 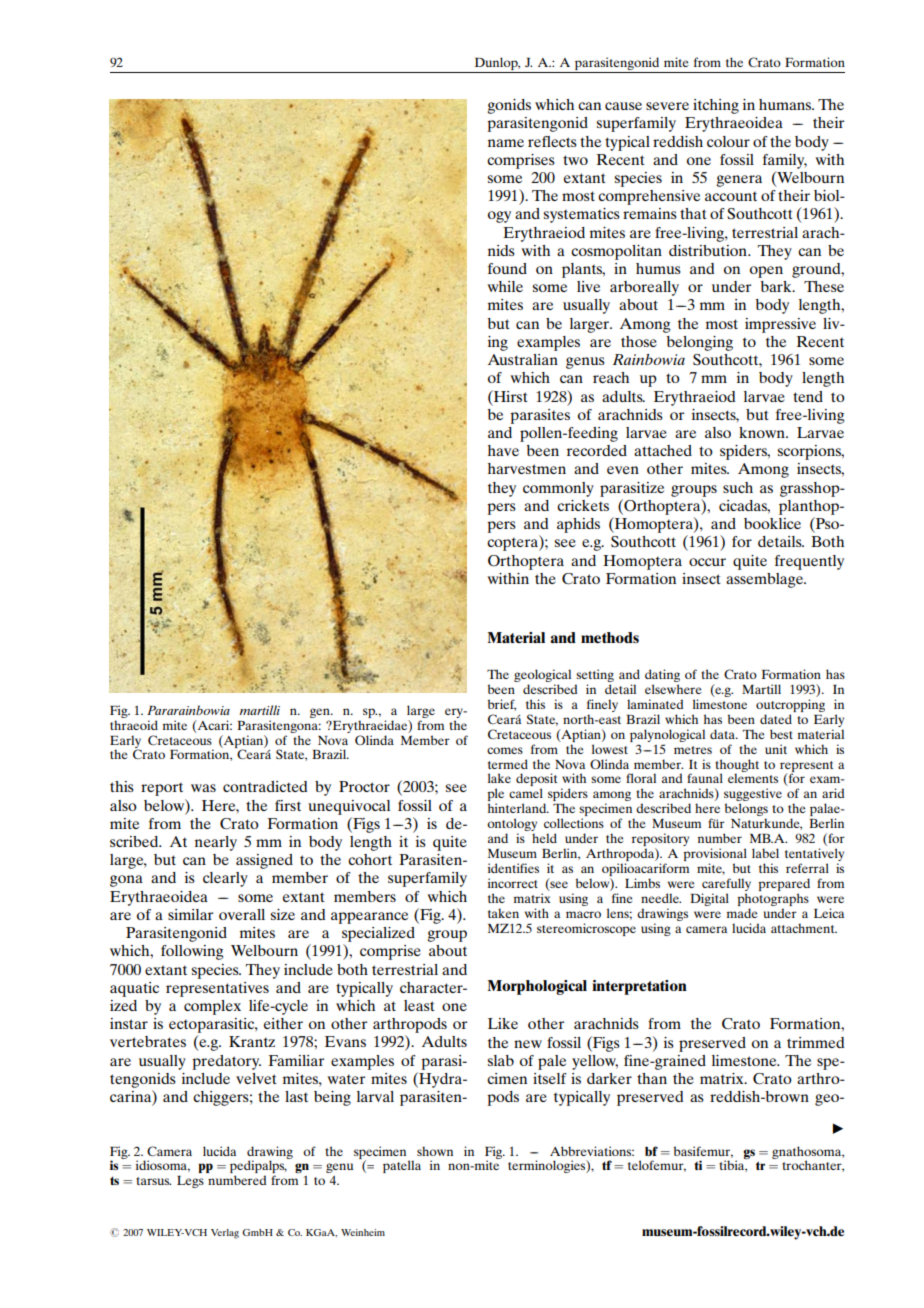 What do you see at coordinates (652, 1078) in the image?
I see `than` at bounding box center [652, 1078].
